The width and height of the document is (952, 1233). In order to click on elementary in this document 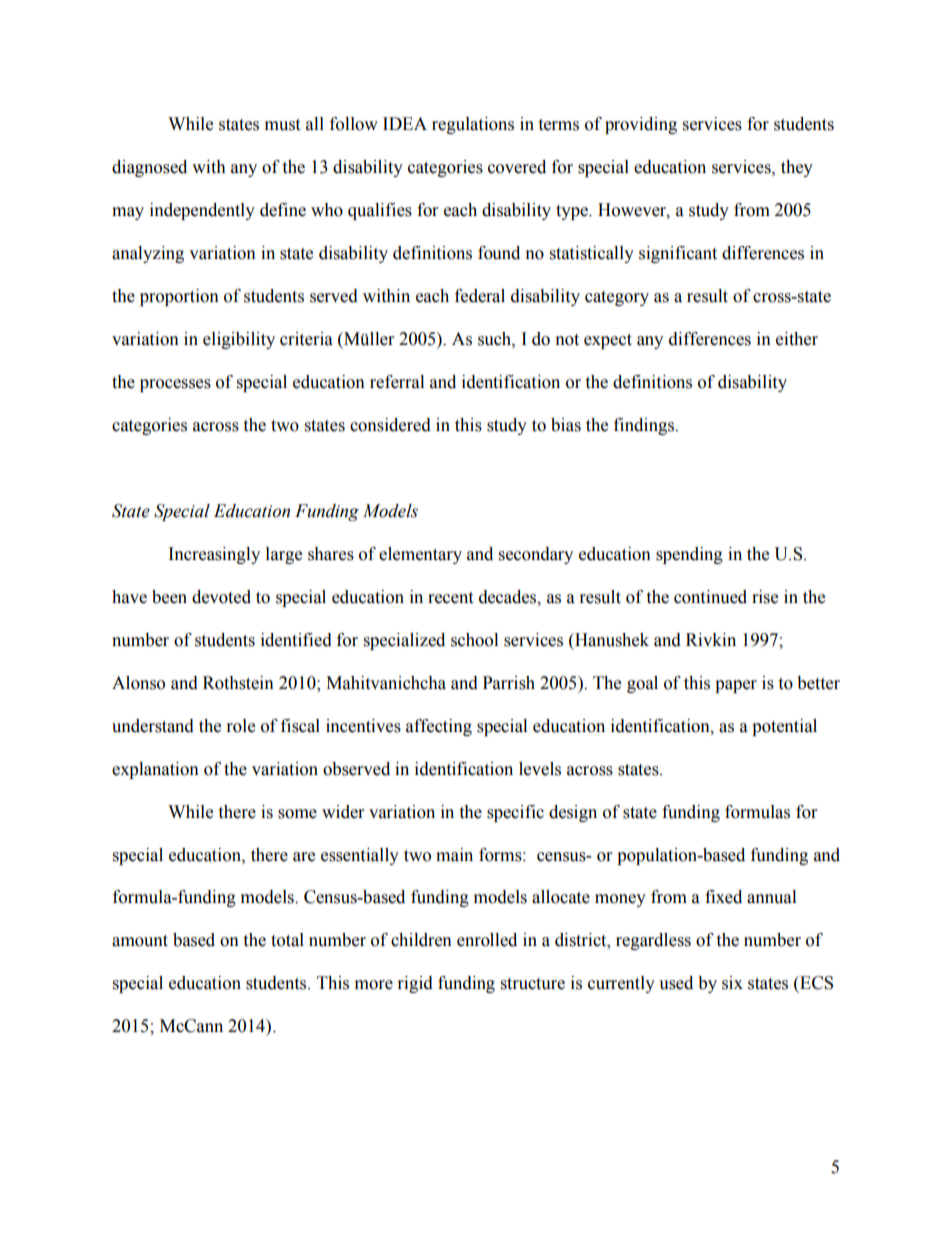, I will do `click(420, 555)`.
